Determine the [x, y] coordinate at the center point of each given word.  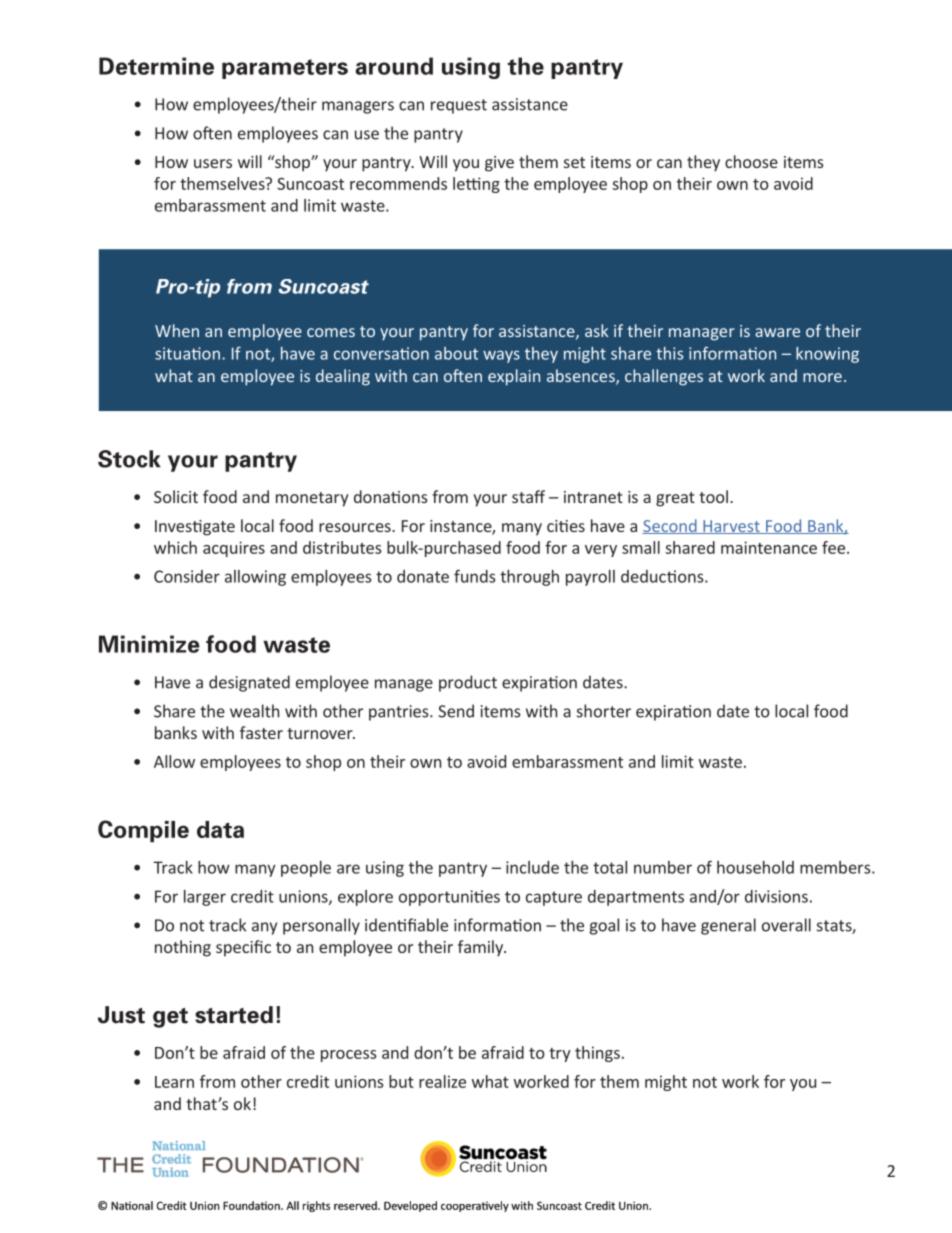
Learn [174, 1082]
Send [456, 711]
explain [514, 377]
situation [187, 353]
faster [261, 732]
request [459, 106]
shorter [604, 711]
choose [751, 161]
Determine [156, 66]
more [822, 377]
